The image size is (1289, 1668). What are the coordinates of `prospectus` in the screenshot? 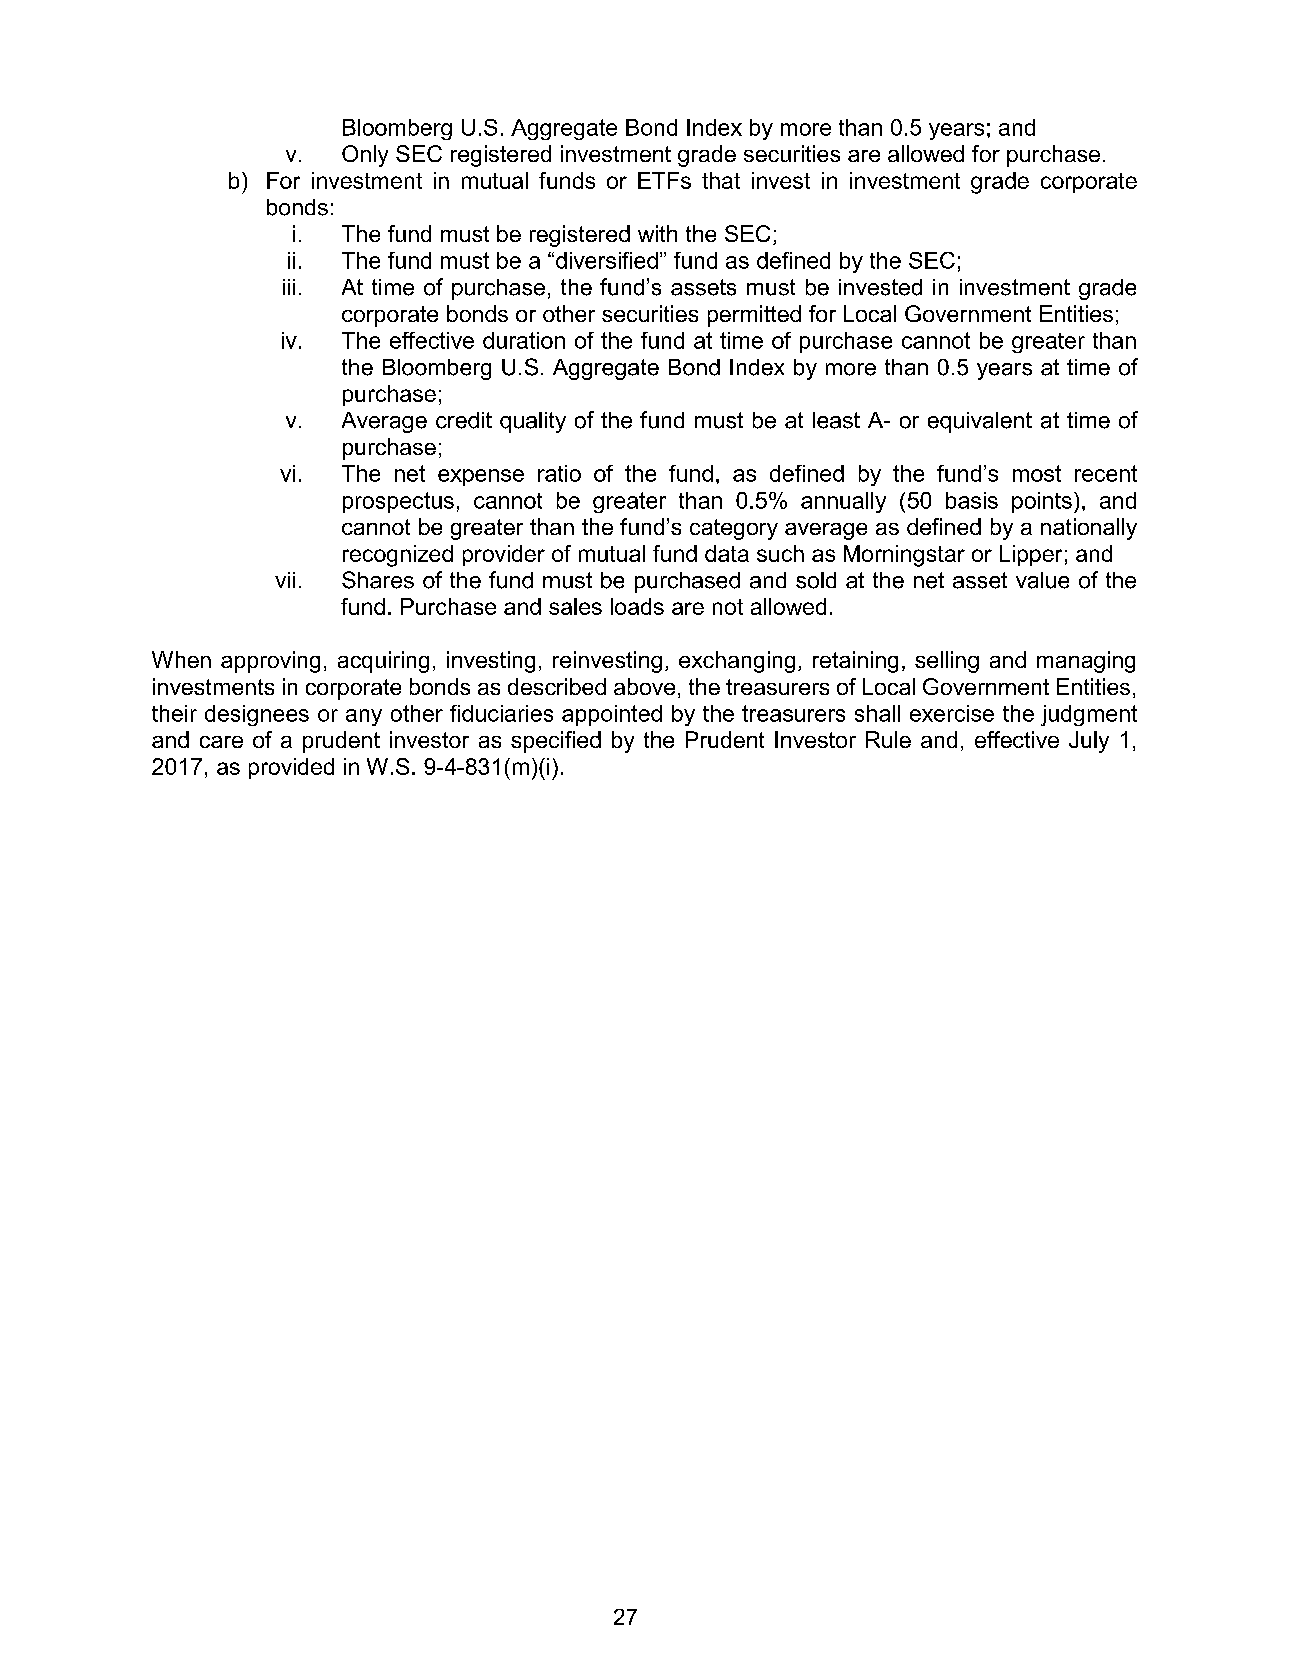 It's located at (398, 502).
